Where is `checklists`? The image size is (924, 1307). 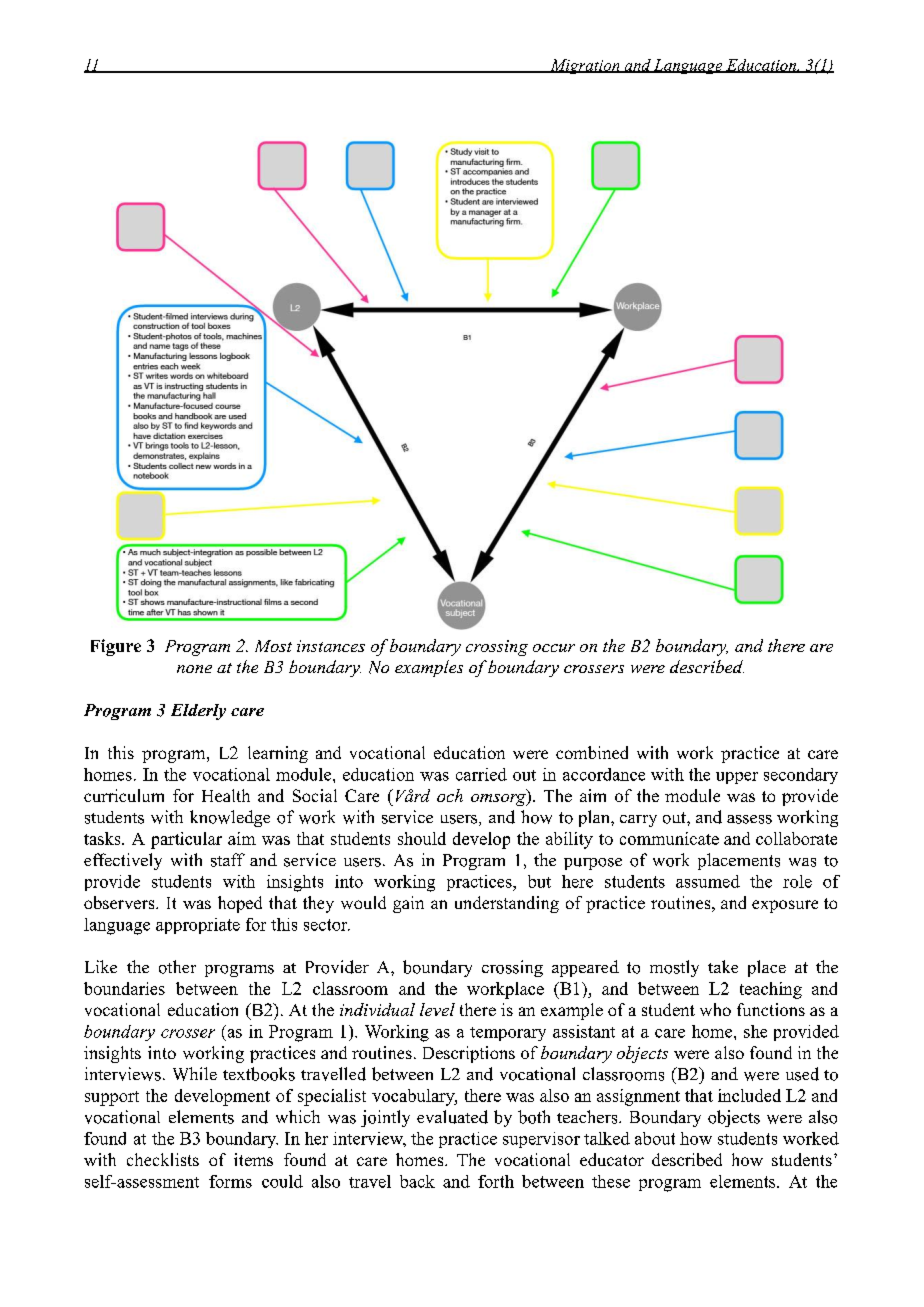 checklists is located at coordinates (163, 1159).
